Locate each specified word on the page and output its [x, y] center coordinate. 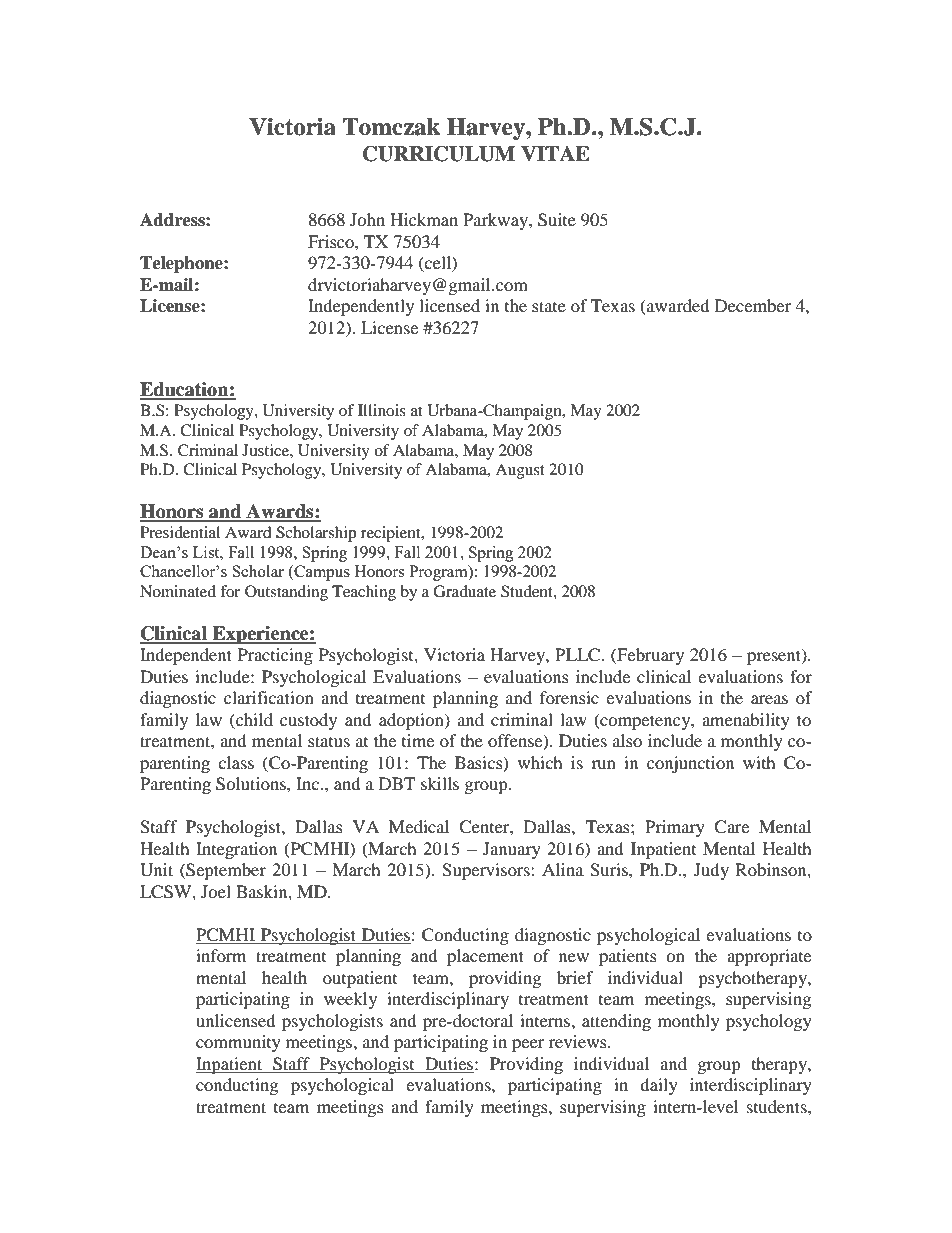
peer [528, 1045]
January [512, 850]
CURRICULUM [439, 154]
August [520, 471]
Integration [236, 850]
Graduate [464, 591]
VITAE [555, 153]
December [753, 305]
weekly [350, 1000]
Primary [675, 828]
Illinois [382, 410]
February [649, 656]
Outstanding [286, 593]
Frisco [332, 241]
